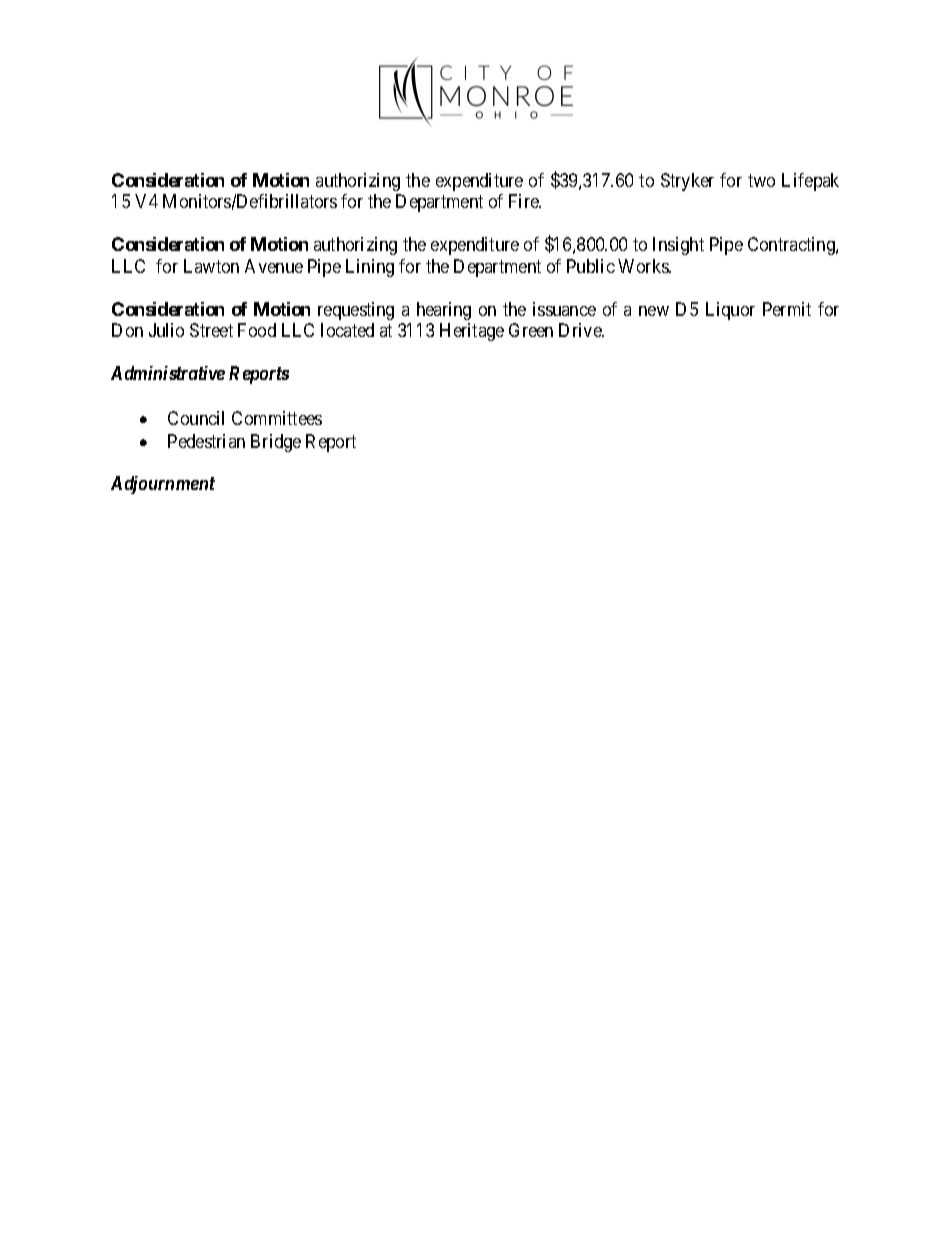  What do you see at coordinates (211, 266) in the screenshot?
I see `Lawton` at bounding box center [211, 266].
